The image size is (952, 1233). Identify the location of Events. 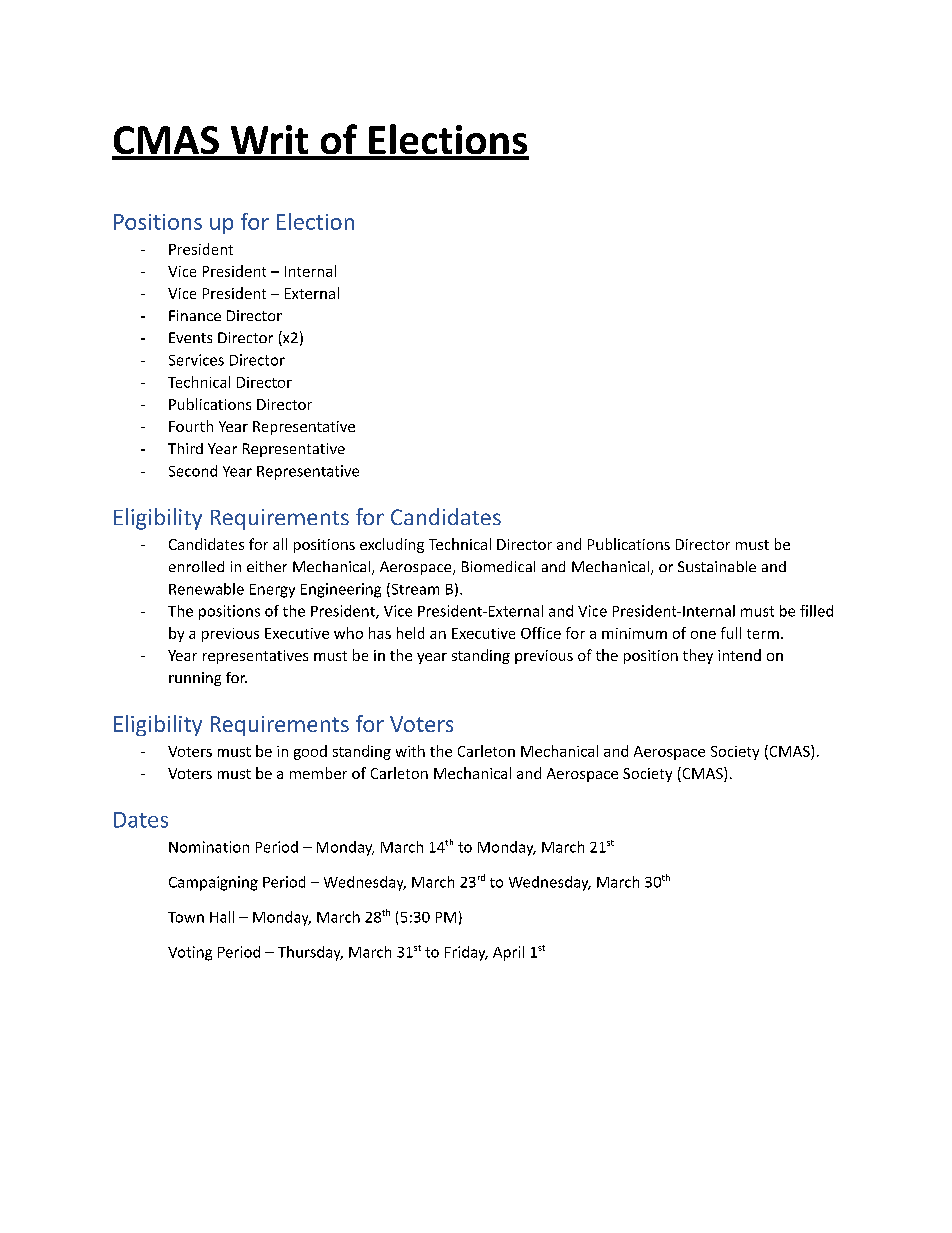
(190, 337).
